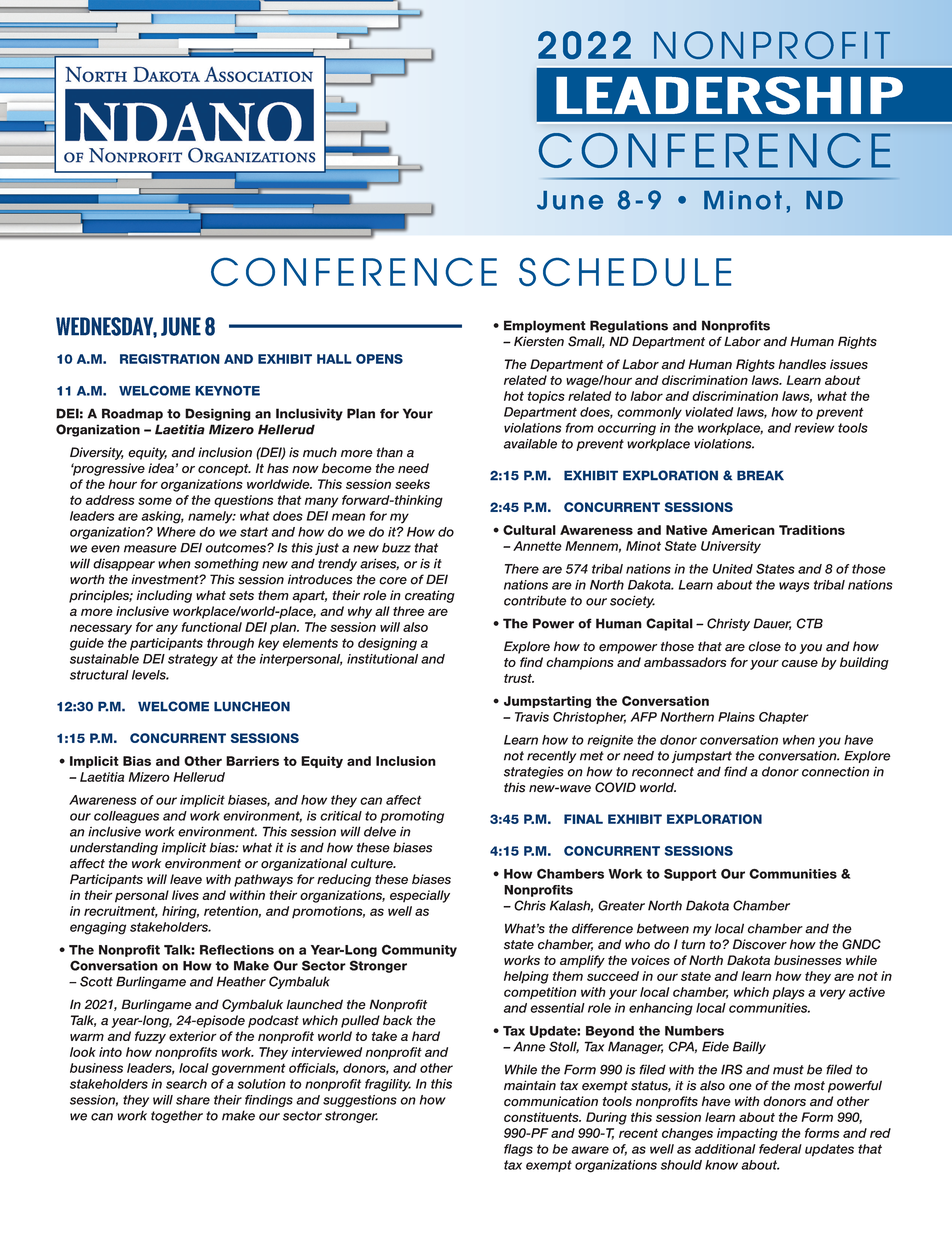  What do you see at coordinates (545, 326) in the screenshot?
I see `Employment` at bounding box center [545, 326].
